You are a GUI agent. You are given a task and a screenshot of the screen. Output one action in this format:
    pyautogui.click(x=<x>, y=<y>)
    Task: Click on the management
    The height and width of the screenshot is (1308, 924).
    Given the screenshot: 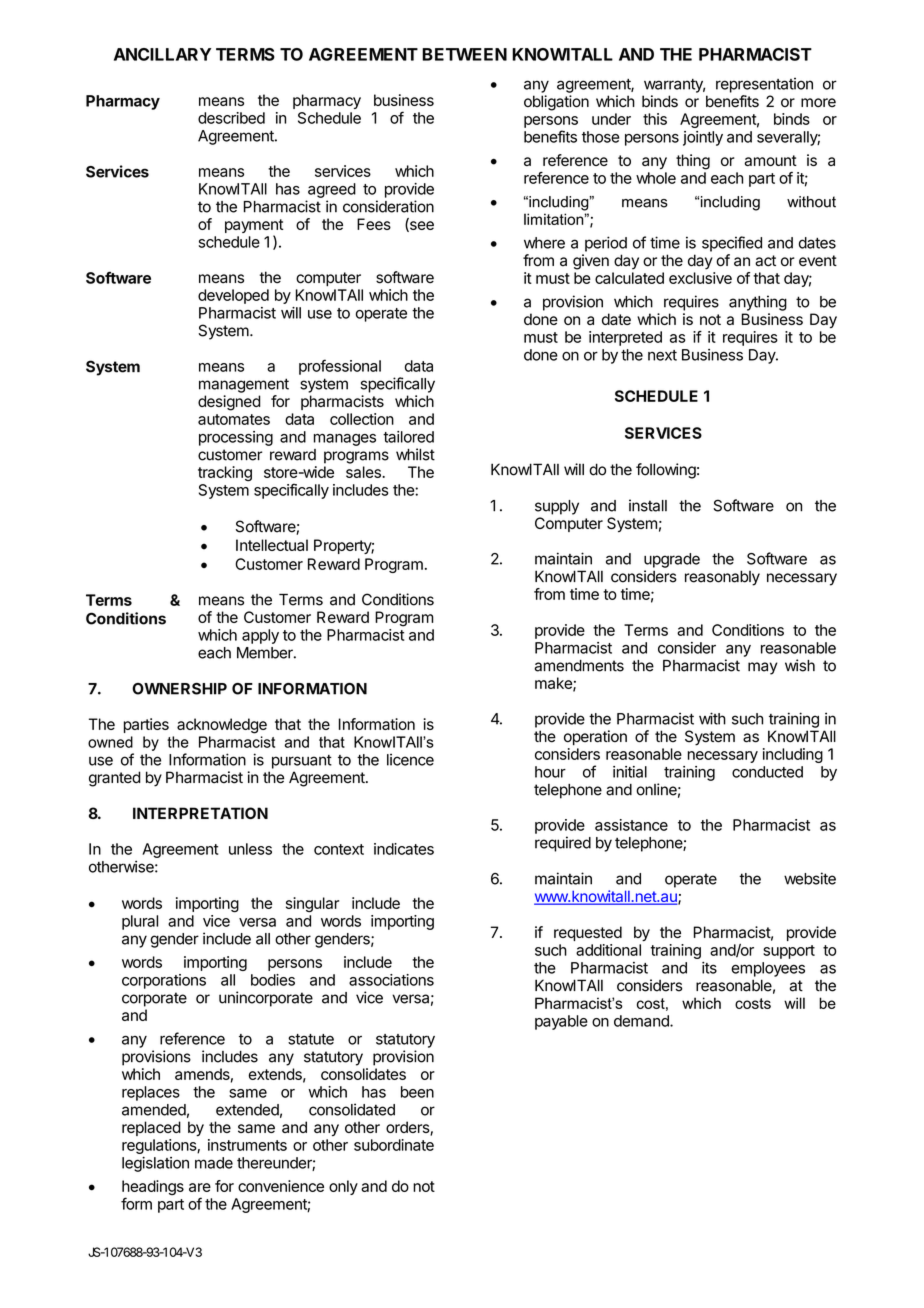 What is the action you would take?
    pyautogui.click(x=244, y=385)
